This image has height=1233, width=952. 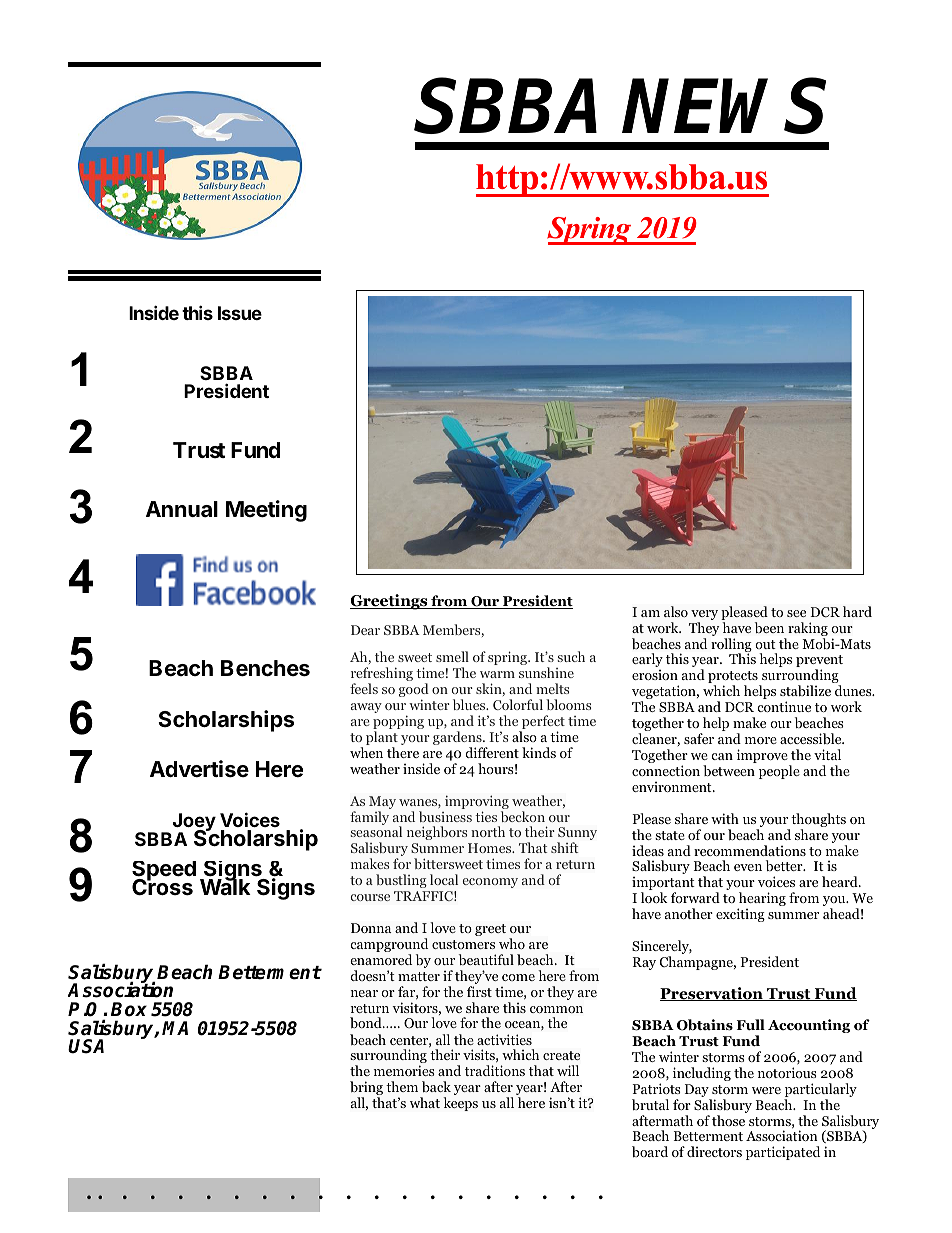 I want to click on smell, so click(x=452, y=656).
